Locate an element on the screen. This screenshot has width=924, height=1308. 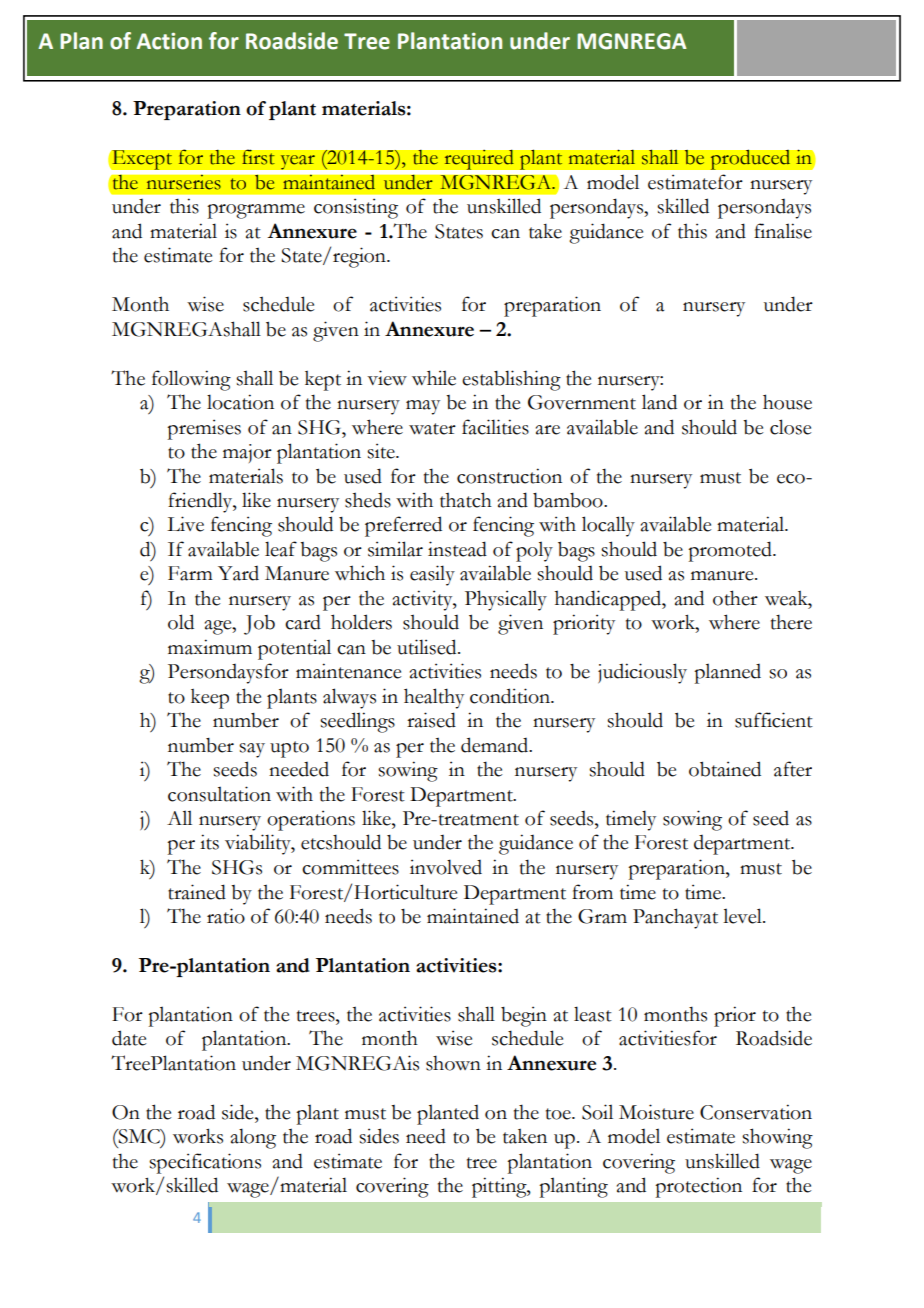
finalise is located at coordinates (783, 231).
